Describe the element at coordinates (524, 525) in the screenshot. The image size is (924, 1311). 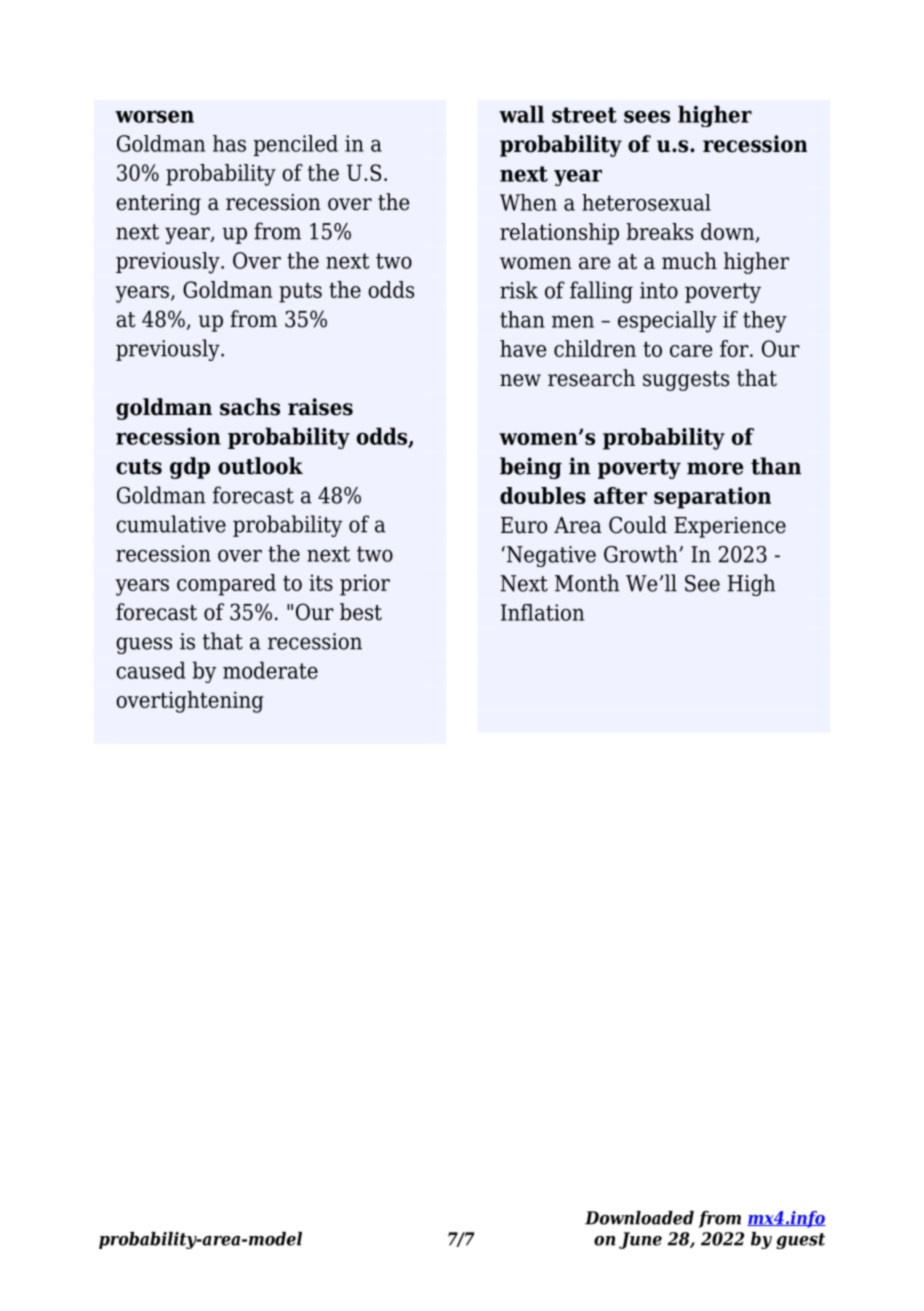
I see `Euro` at that location.
